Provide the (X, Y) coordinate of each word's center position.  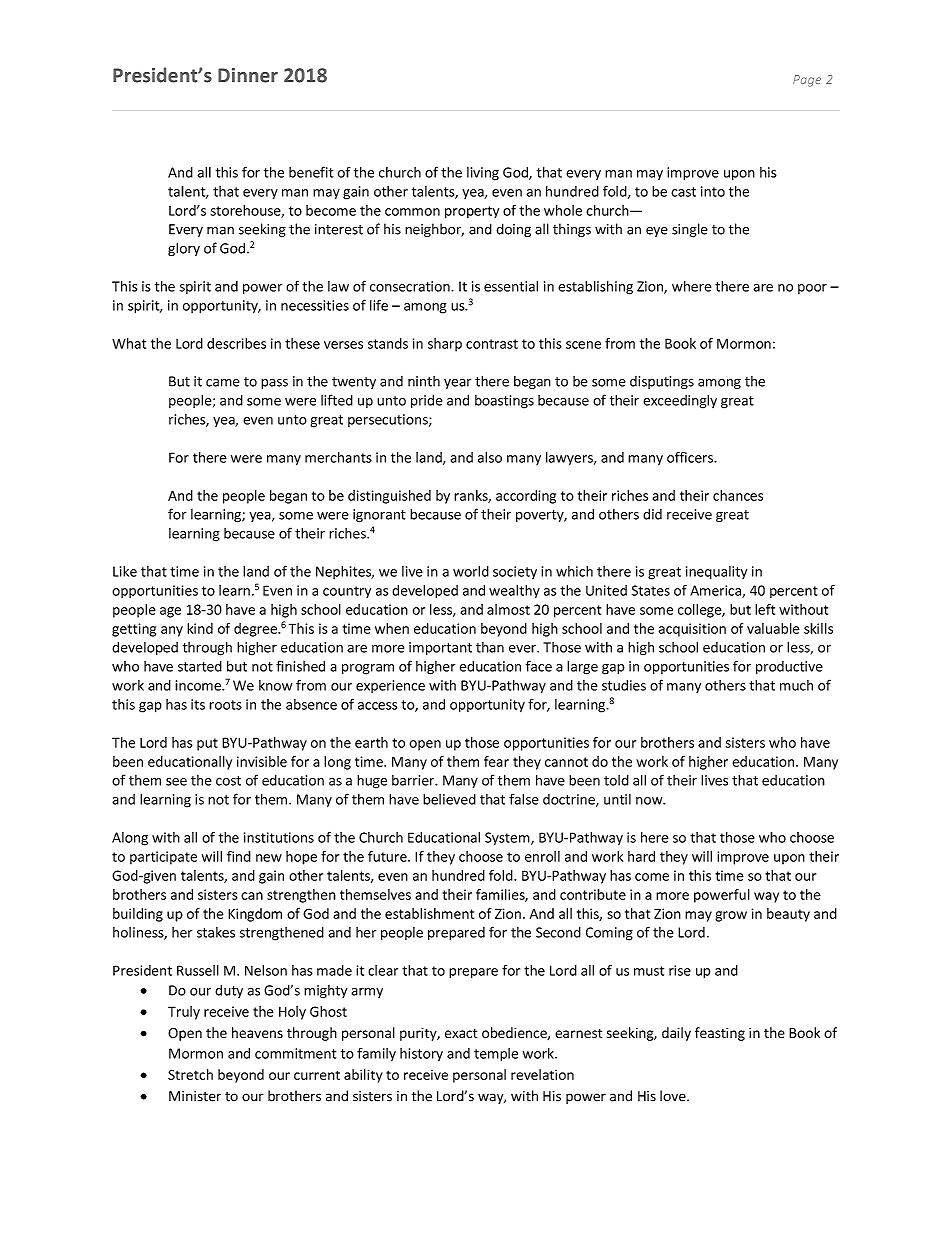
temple (496, 1055)
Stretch (190, 1074)
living (483, 174)
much (796, 685)
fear (496, 761)
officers (691, 457)
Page (807, 81)
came (223, 383)
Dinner (248, 75)
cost (228, 781)
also (490, 457)
